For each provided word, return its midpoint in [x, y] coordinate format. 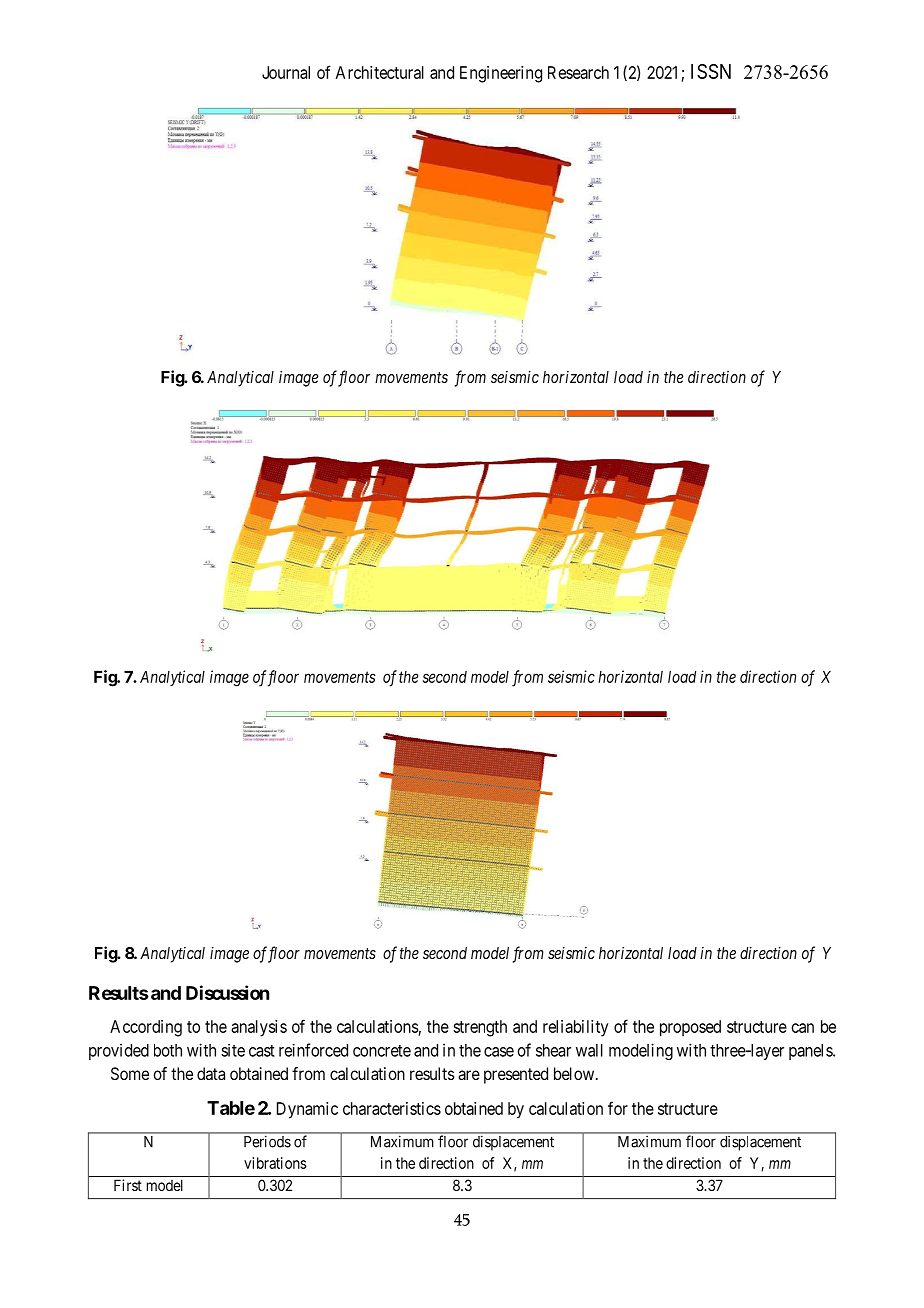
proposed [690, 1028]
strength [480, 1028]
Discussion [227, 992]
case [499, 1052]
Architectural [380, 72]
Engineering [501, 74]
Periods [267, 1142]
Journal [286, 72]
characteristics [392, 1108]
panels [811, 1052]
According [146, 1028]
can [803, 1028]
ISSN [711, 71]
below [575, 1073]
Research [578, 72]
